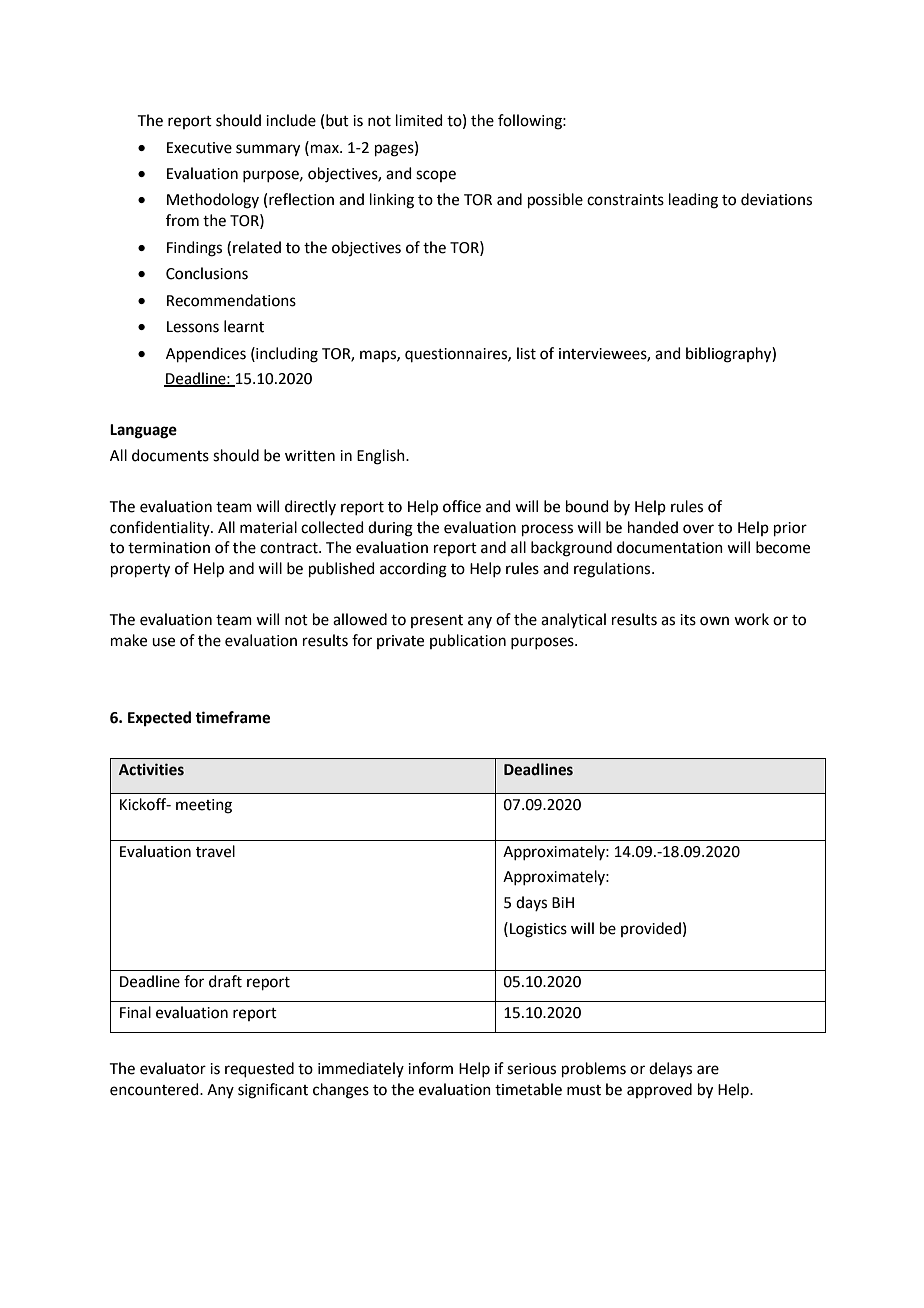 This document has height=1308, width=924. What do you see at coordinates (430, 1068) in the document?
I see `inform` at bounding box center [430, 1068].
